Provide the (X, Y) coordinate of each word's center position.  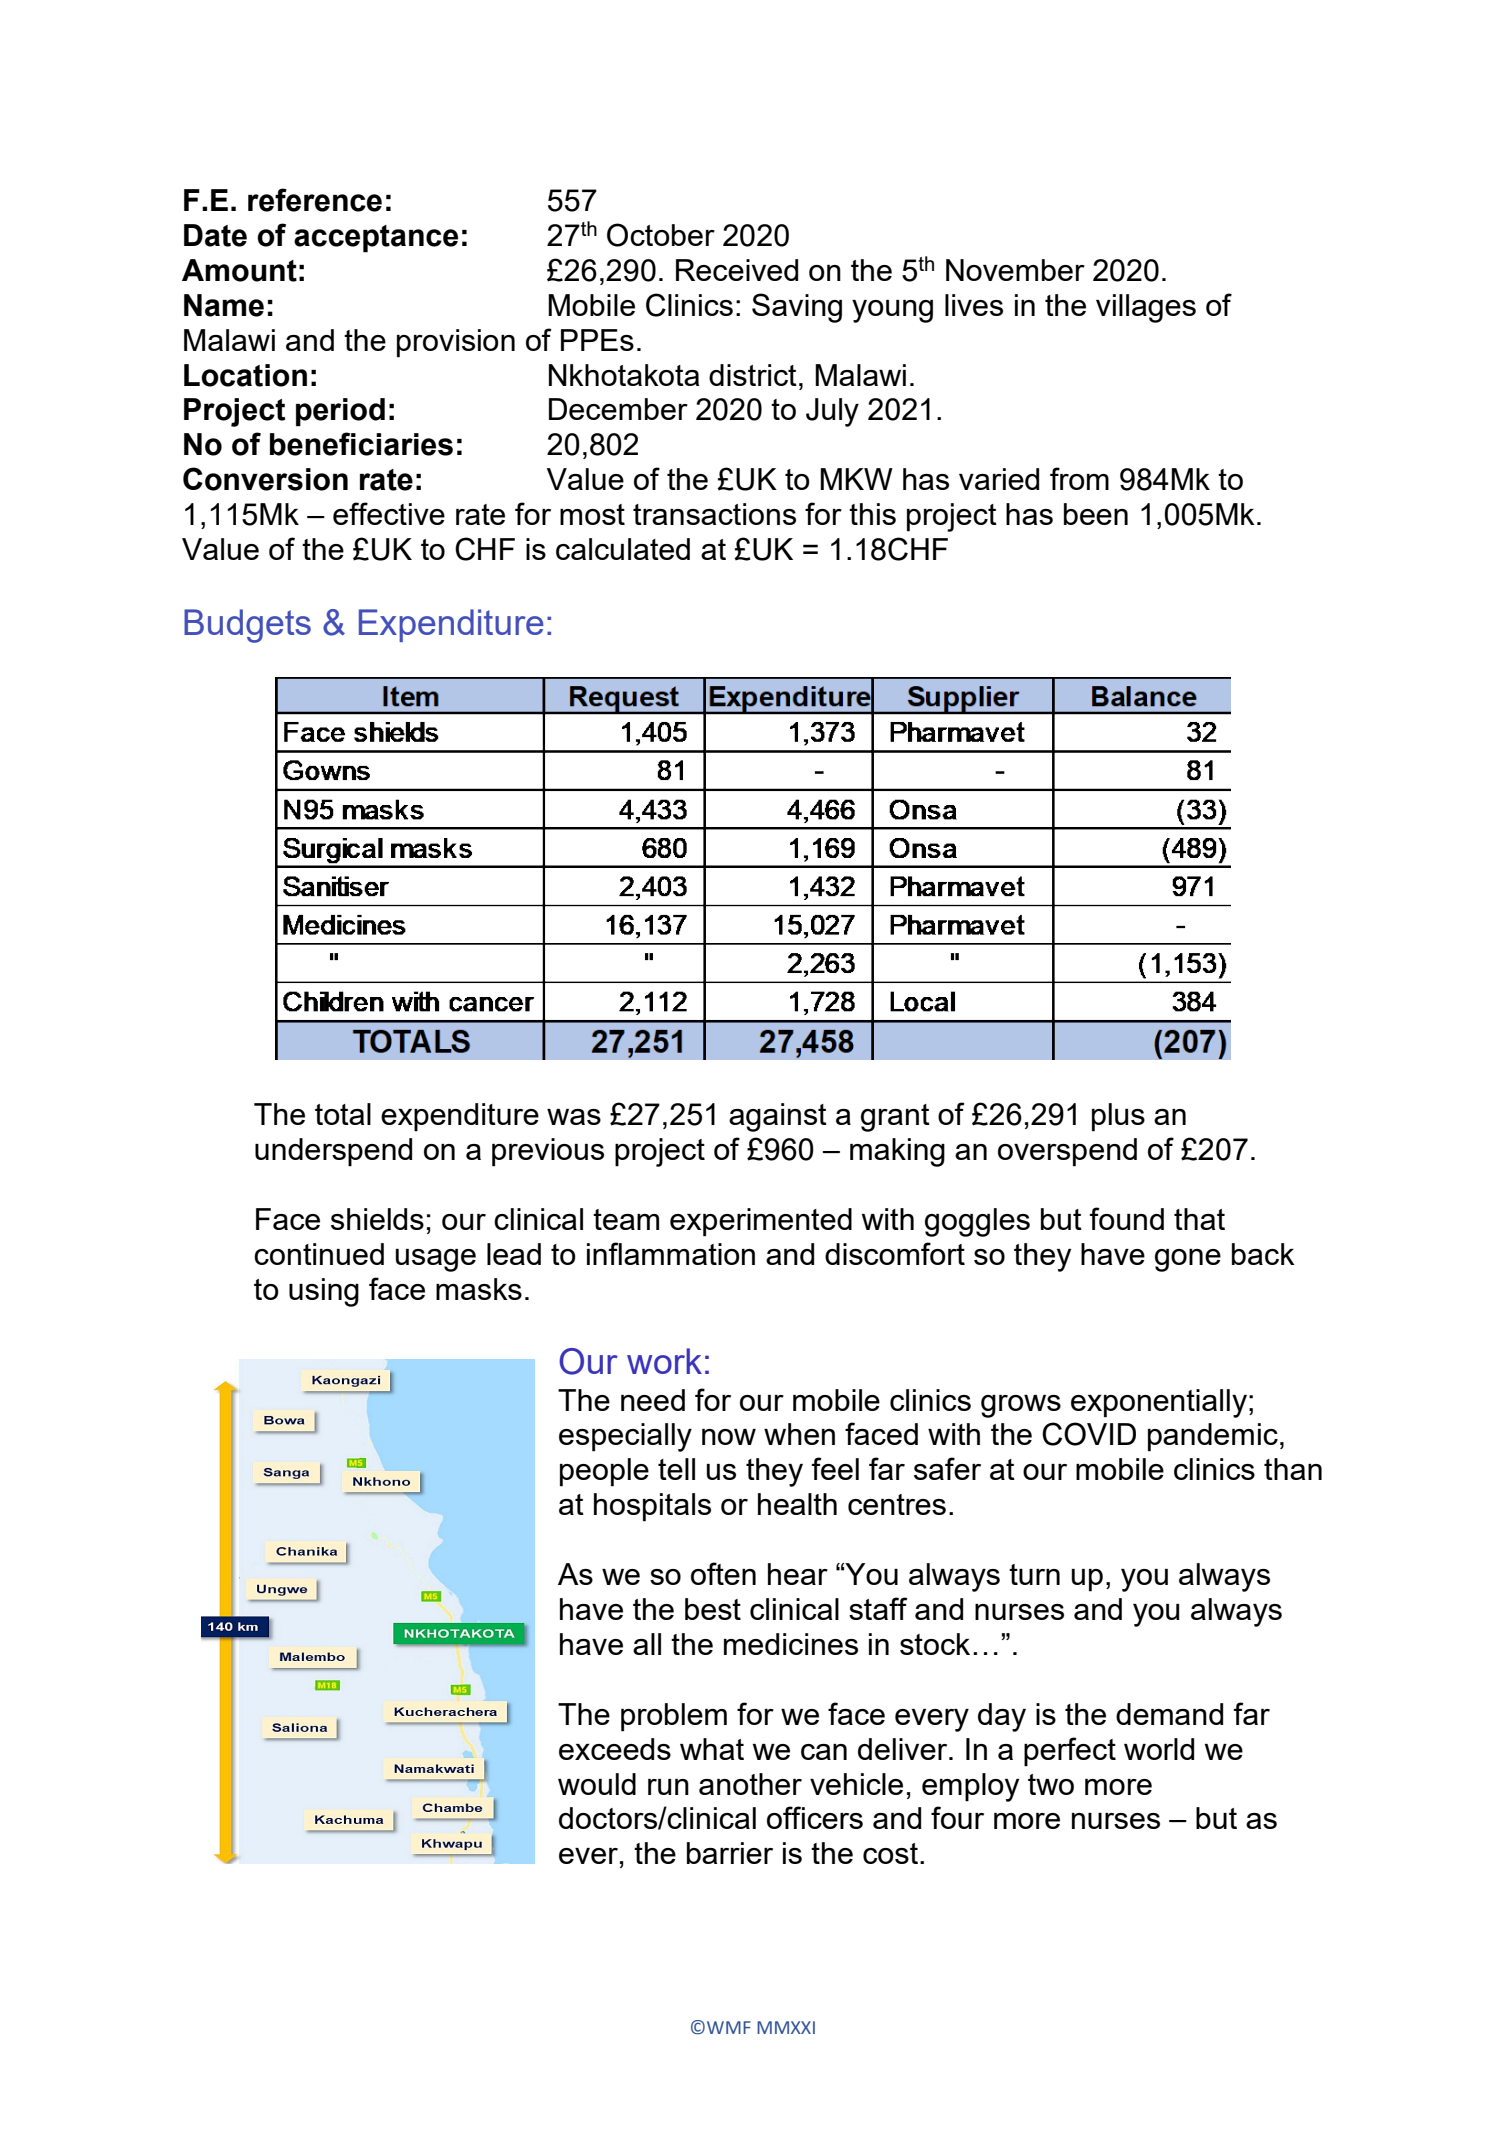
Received (737, 270)
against (778, 1117)
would (597, 1784)
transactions (714, 514)
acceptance (376, 239)
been (1096, 514)
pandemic (1213, 1437)
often (723, 1573)
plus (1118, 1117)
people (604, 1472)
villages (1146, 308)
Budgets (247, 626)
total (343, 1114)
